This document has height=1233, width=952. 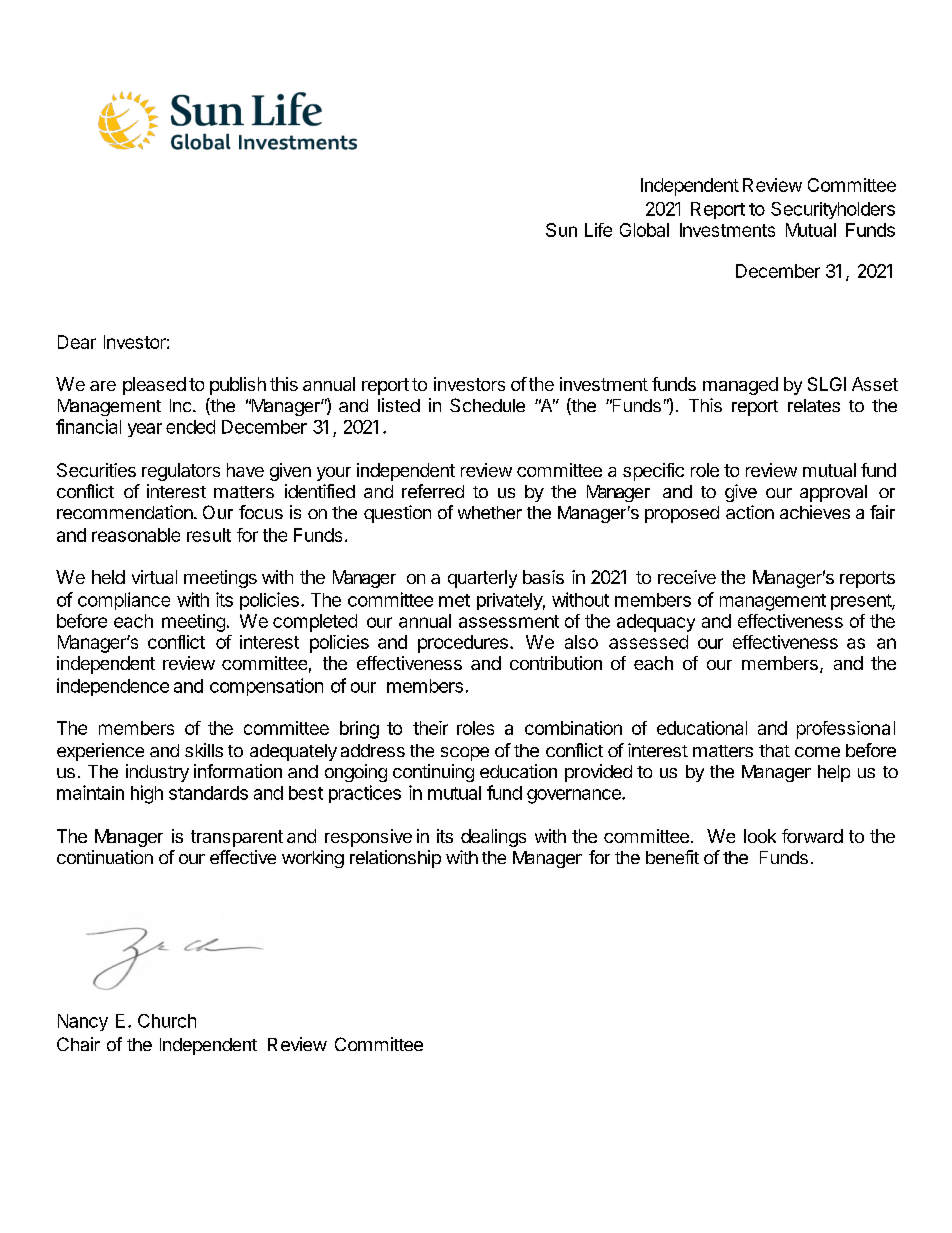 I want to click on Church, so click(x=167, y=1021).
